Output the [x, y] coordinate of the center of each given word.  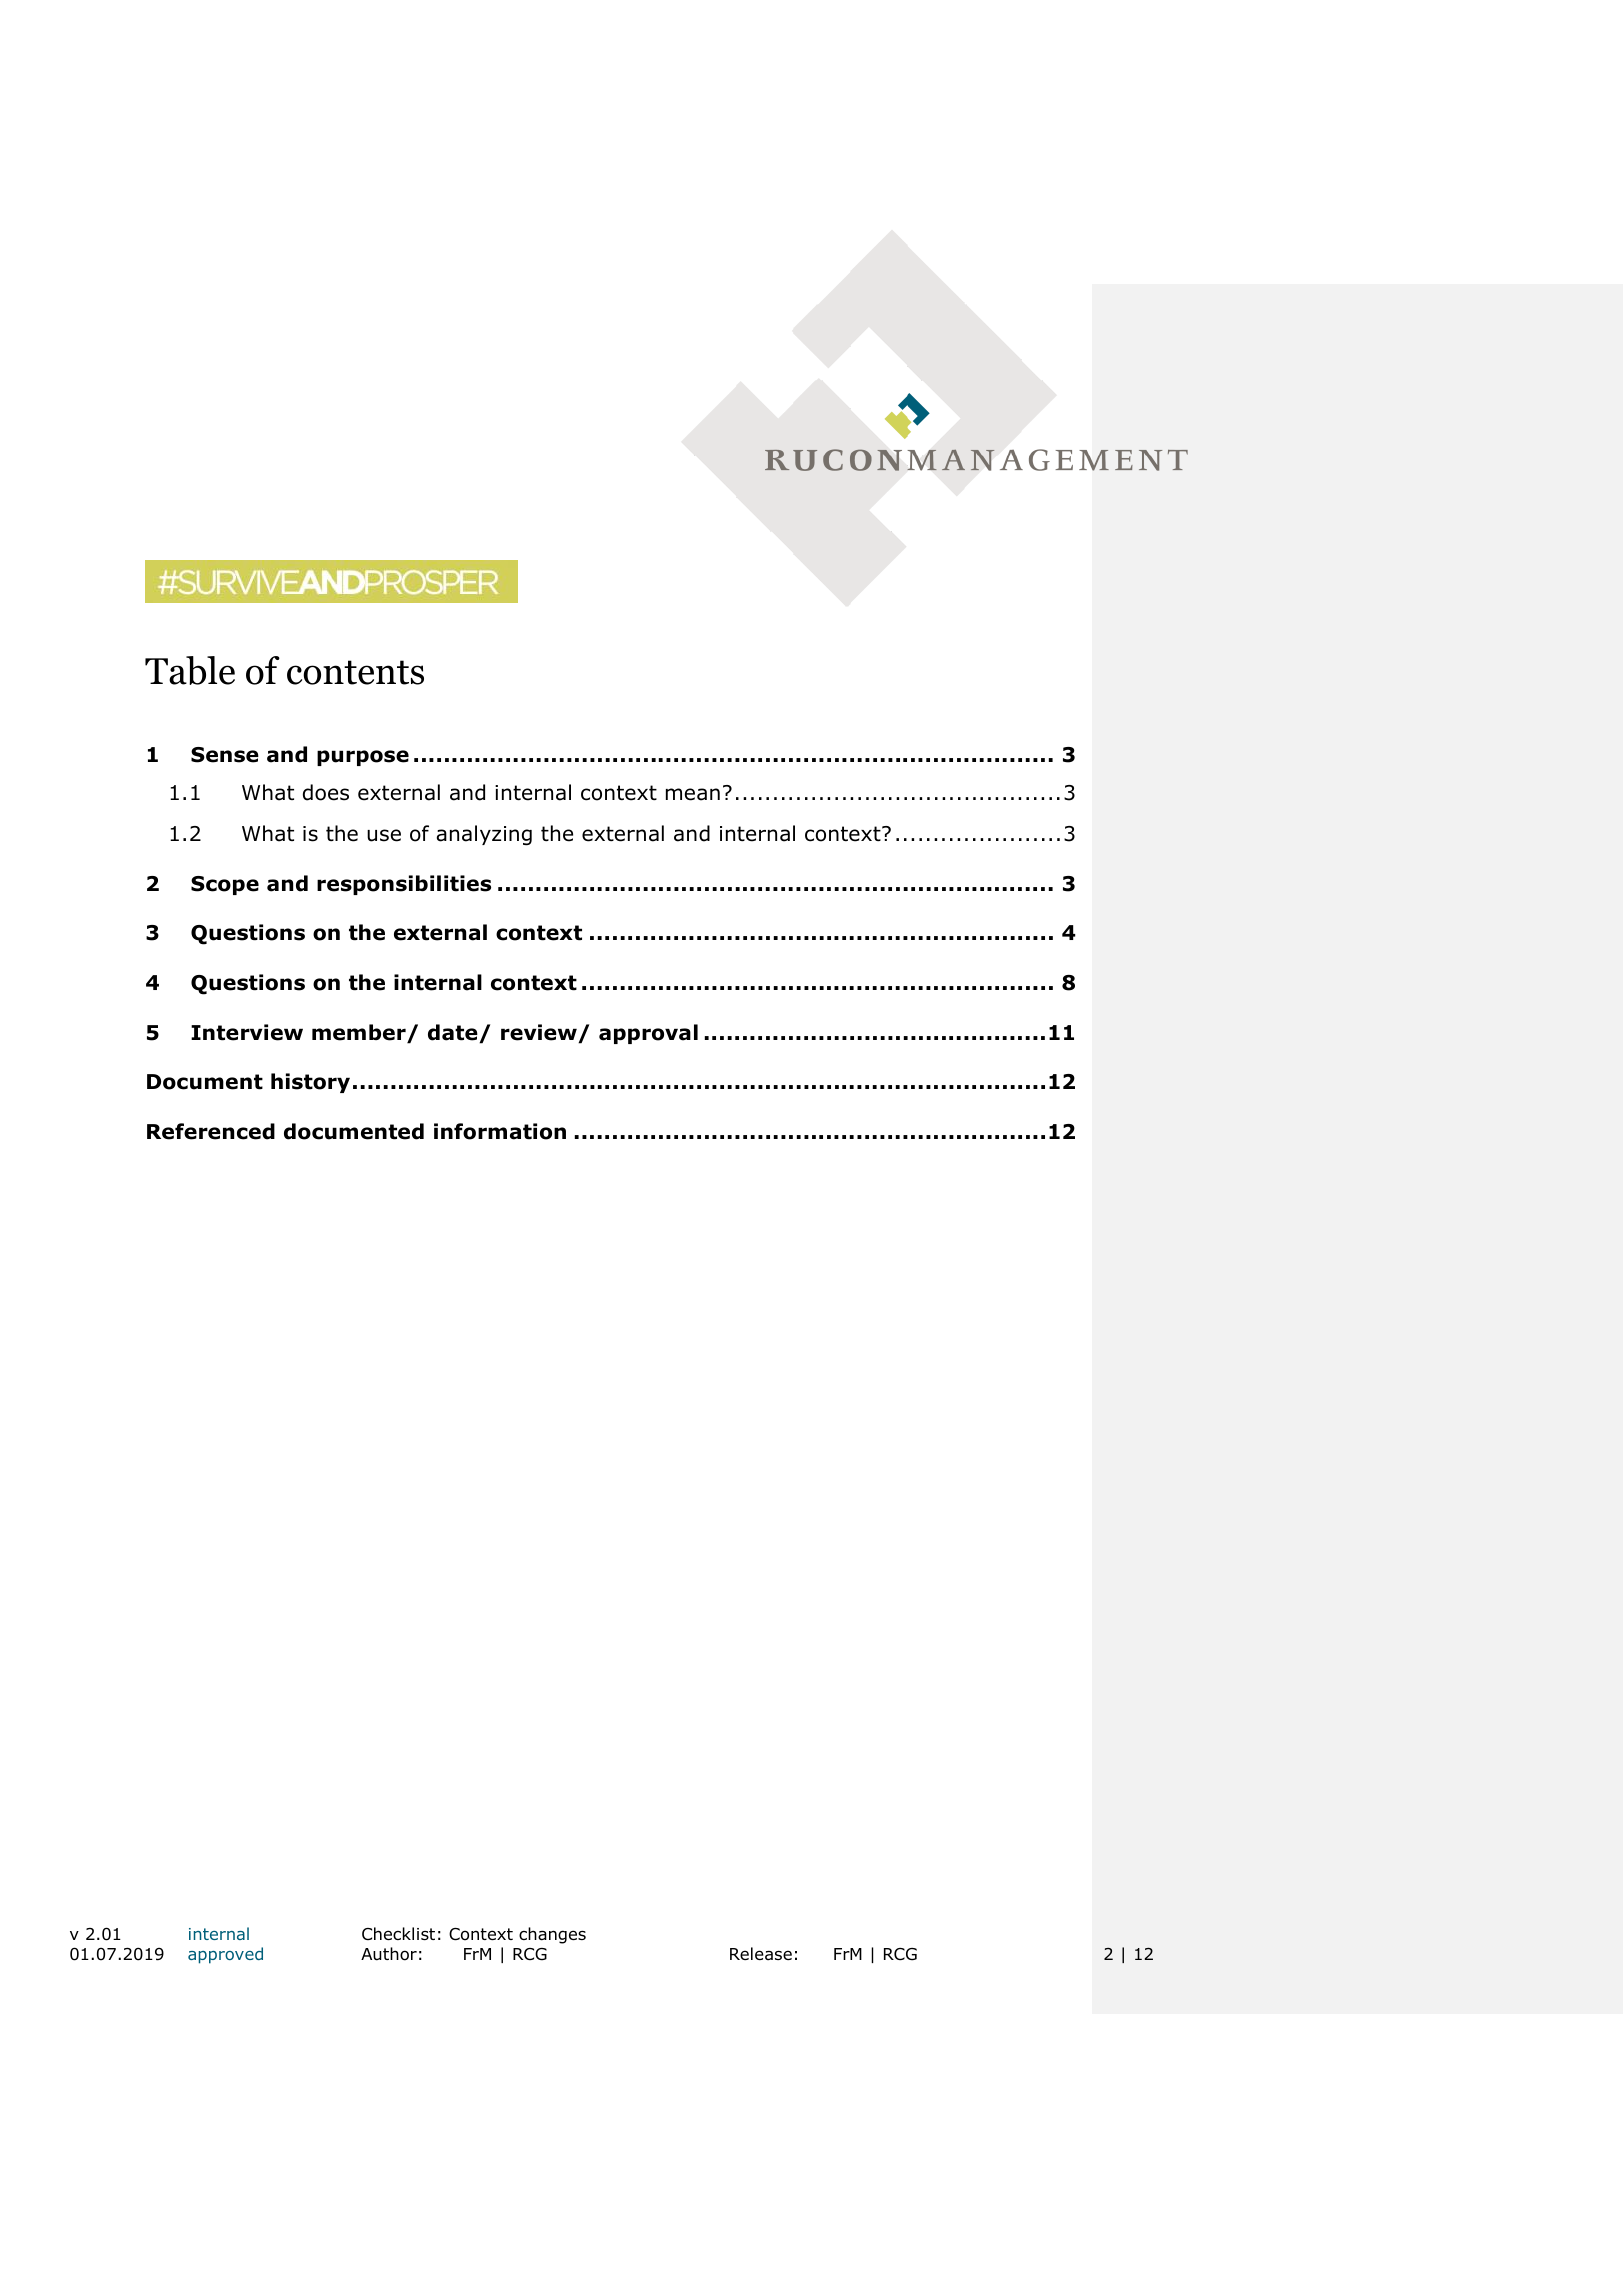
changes [552, 1935]
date [454, 1033]
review [540, 1033]
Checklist [398, 1933]
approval [648, 1034]
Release [761, 1954]
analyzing [484, 835]
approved [225, 1955]
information [500, 1131]
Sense [225, 755]
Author [389, 1954]
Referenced [211, 1131]
